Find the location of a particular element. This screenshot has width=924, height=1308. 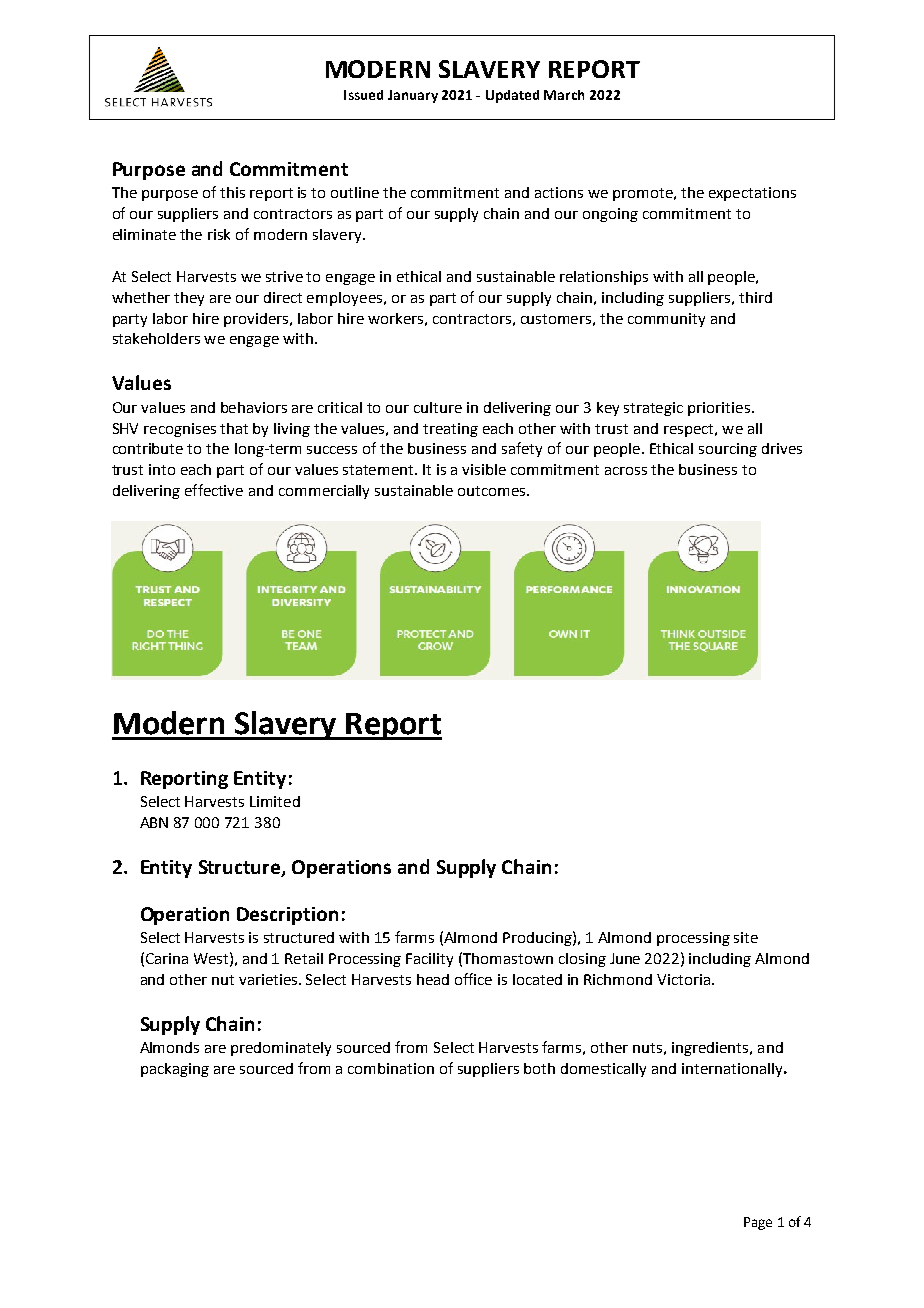

January is located at coordinates (413, 96).
